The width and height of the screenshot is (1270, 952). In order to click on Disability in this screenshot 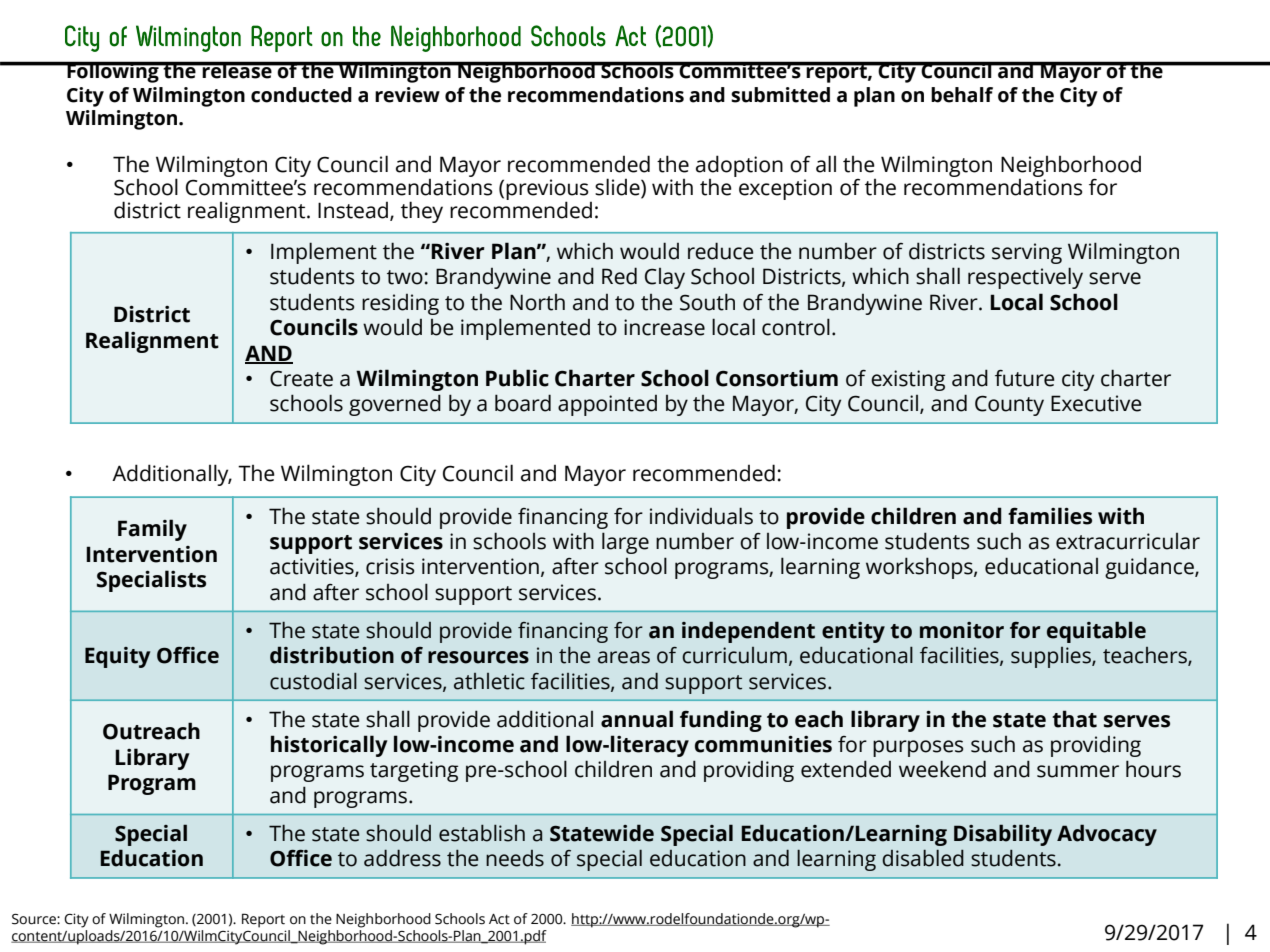, I will do `click(1003, 835)`.
